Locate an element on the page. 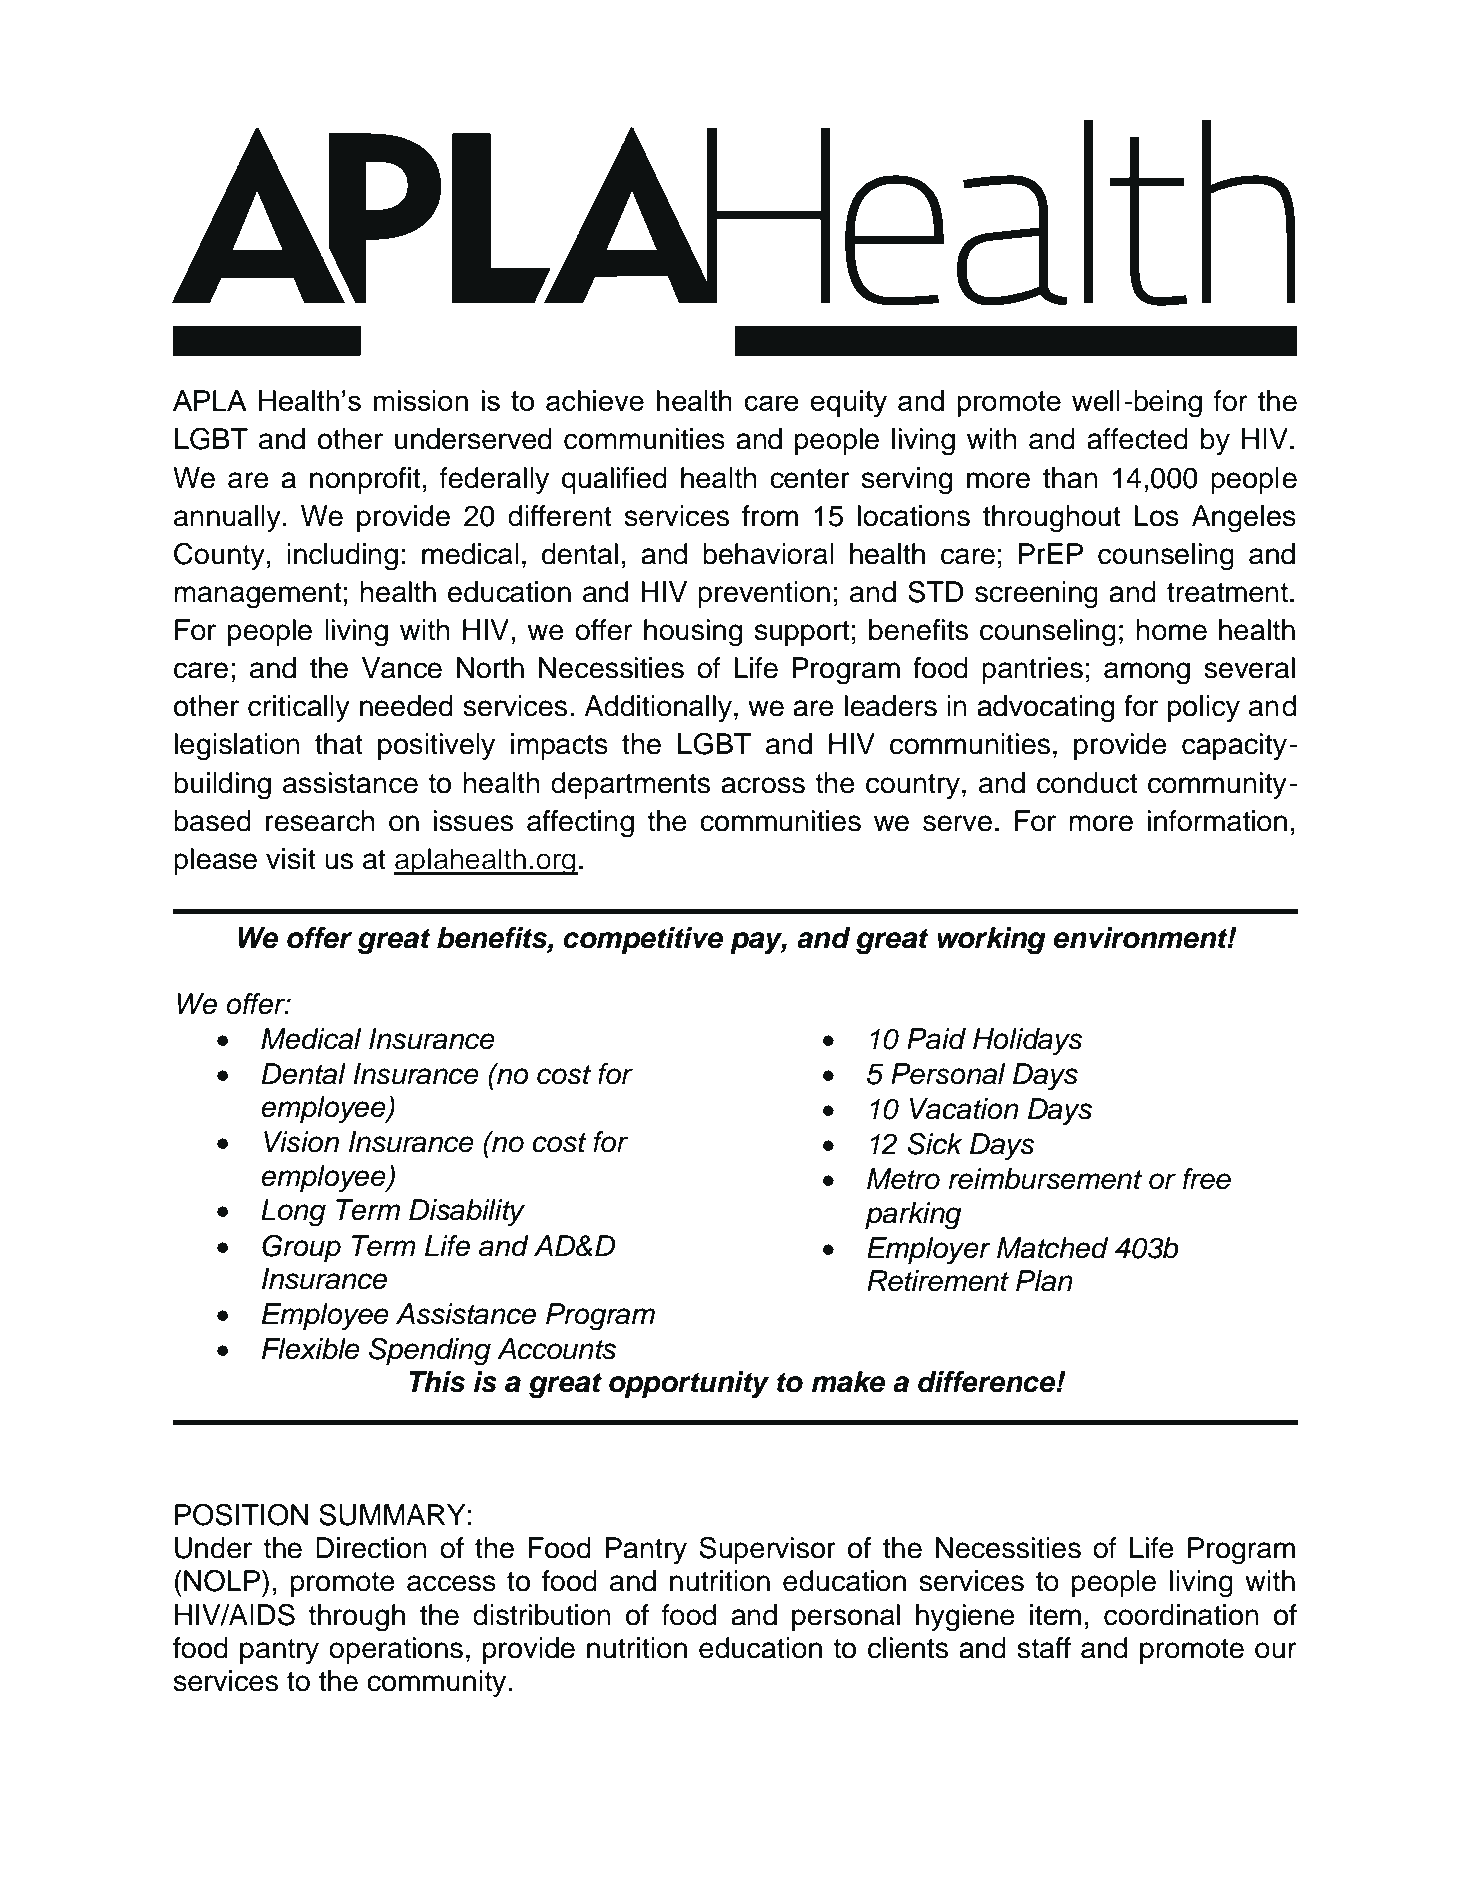  parking is located at coordinates (913, 1216).
